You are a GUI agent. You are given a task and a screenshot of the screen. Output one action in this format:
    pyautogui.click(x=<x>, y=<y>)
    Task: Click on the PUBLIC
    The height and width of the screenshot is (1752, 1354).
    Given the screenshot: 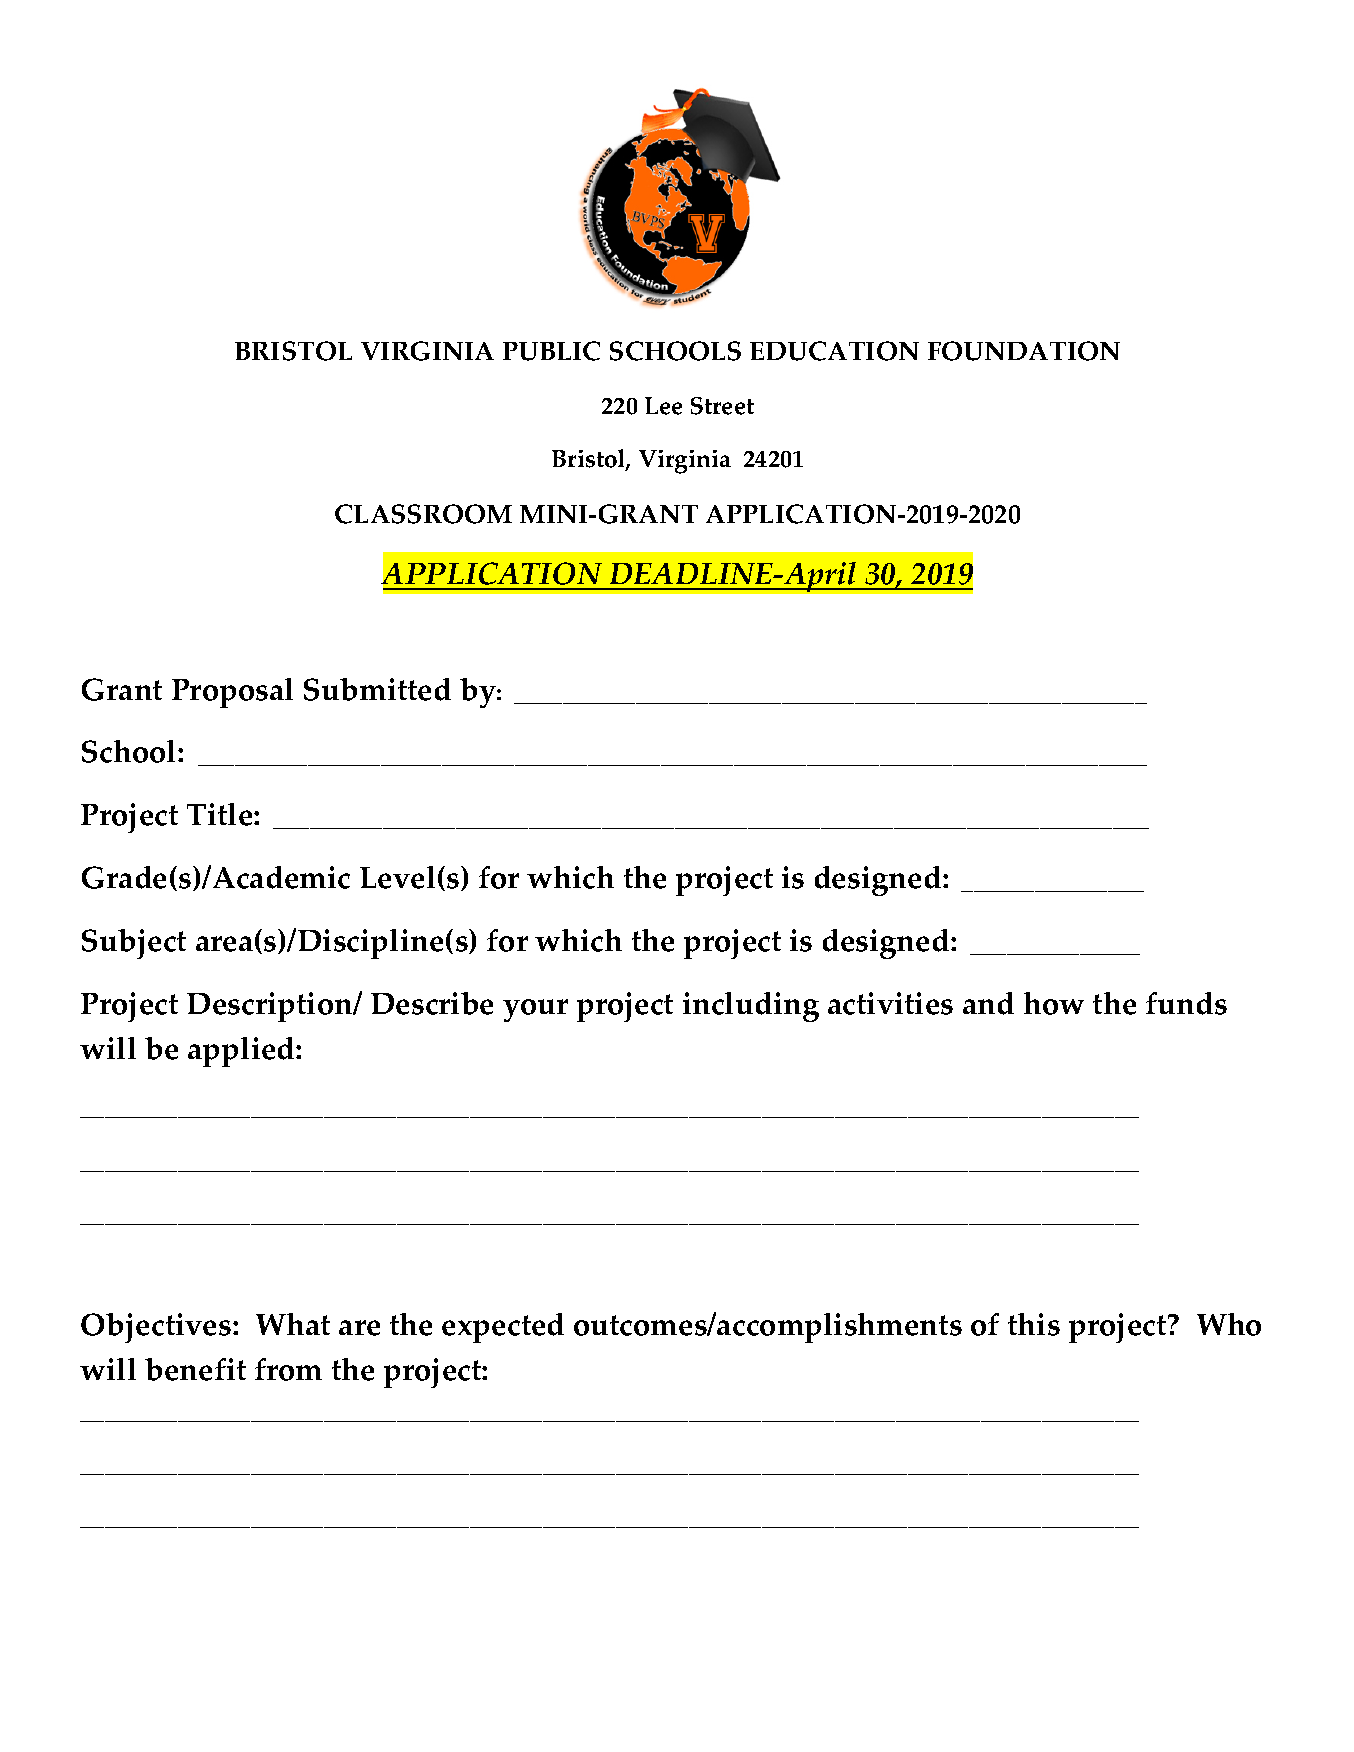 What is the action you would take?
    pyautogui.click(x=551, y=351)
